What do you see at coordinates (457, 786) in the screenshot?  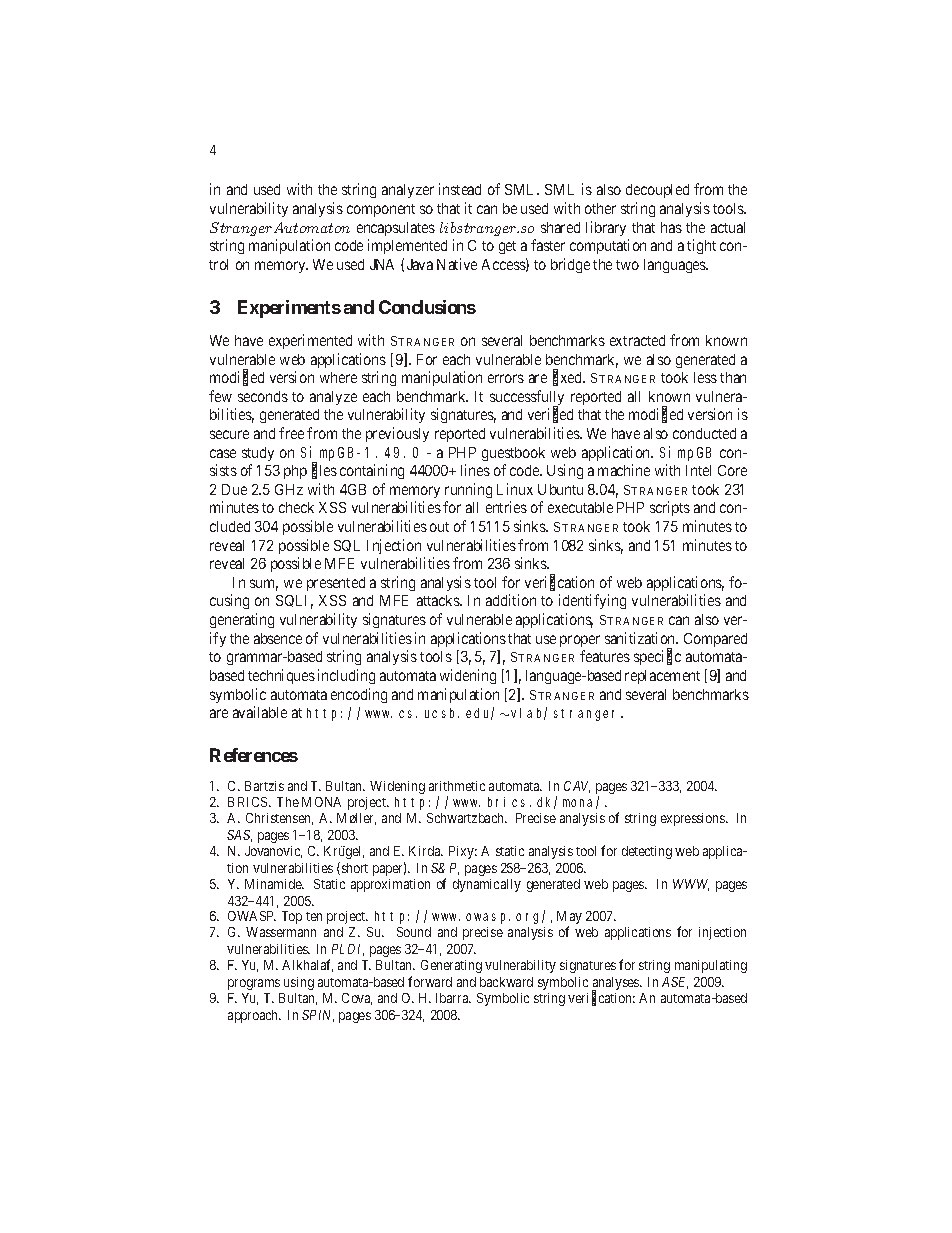 I see `arithmetic` at bounding box center [457, 786].
